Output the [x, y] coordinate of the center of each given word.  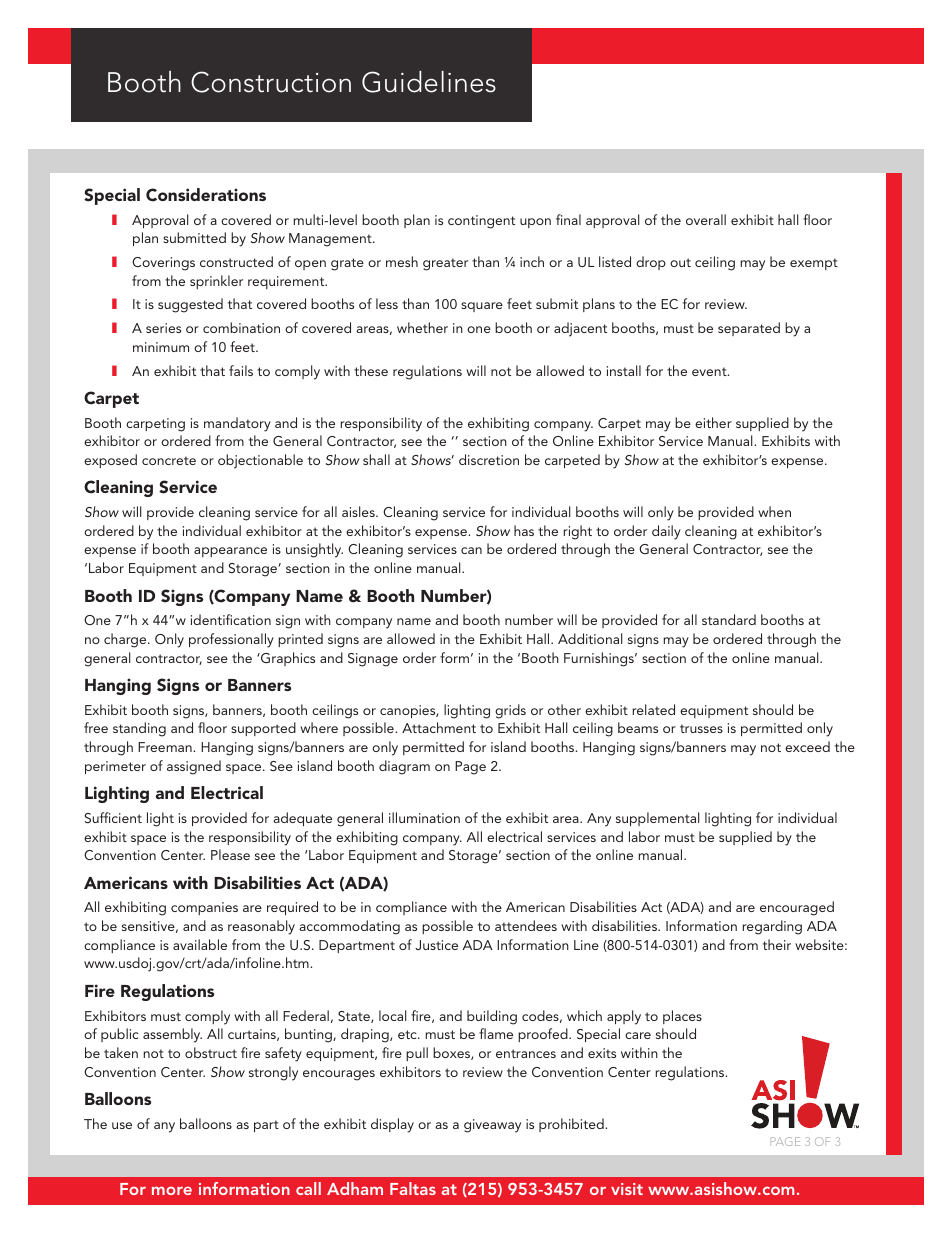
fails [241, 370]
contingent [481, 222]
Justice [436, 945]
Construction [271, 82]
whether [422, 327]
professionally [231, 640]
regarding [772, 927]
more [172, 1190]
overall [706, 219]
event [710, 371]
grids [510, 711]
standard [729, 619]
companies [204, 908]
